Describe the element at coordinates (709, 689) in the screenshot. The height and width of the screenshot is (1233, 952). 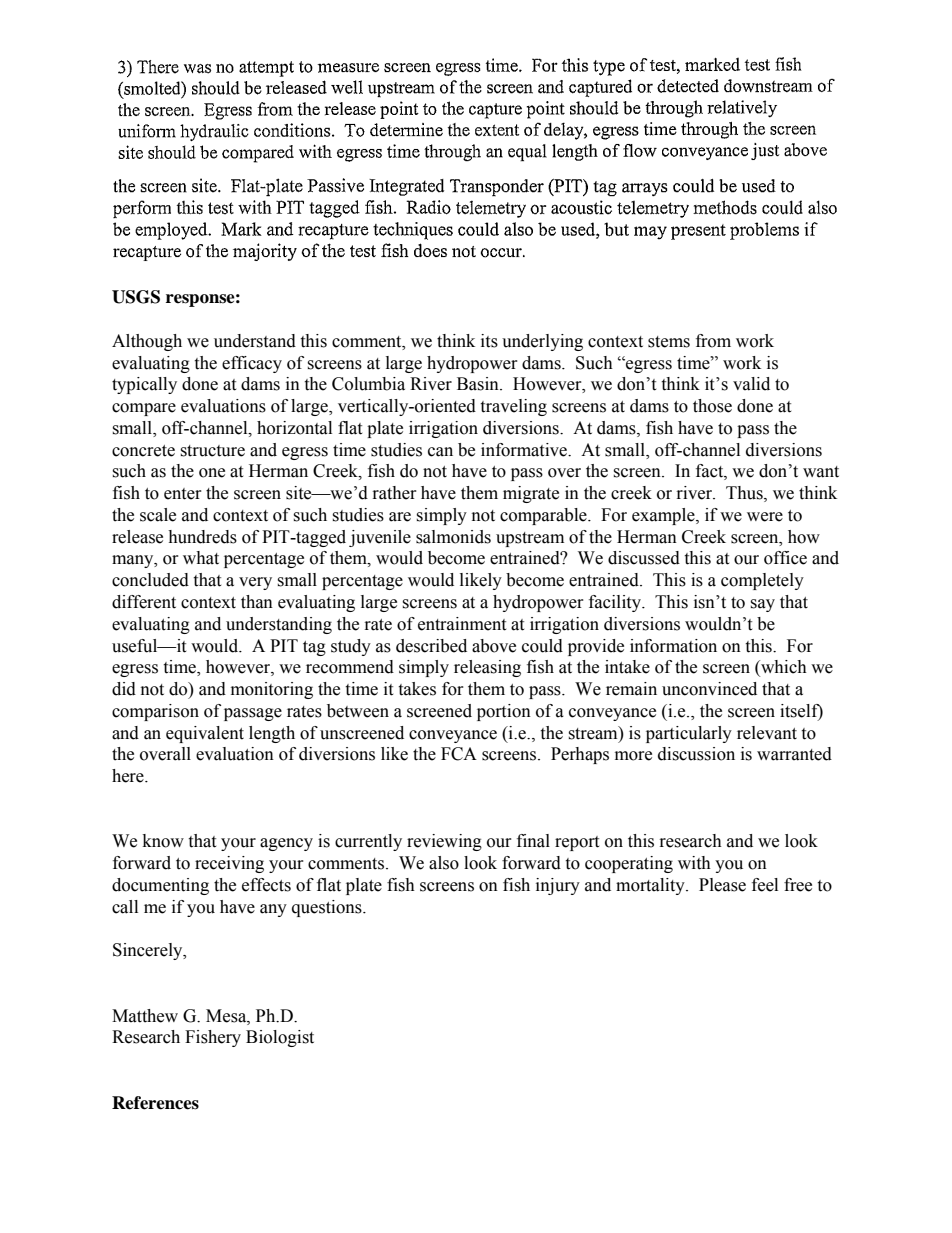
I see `unconvinced` at that location.
